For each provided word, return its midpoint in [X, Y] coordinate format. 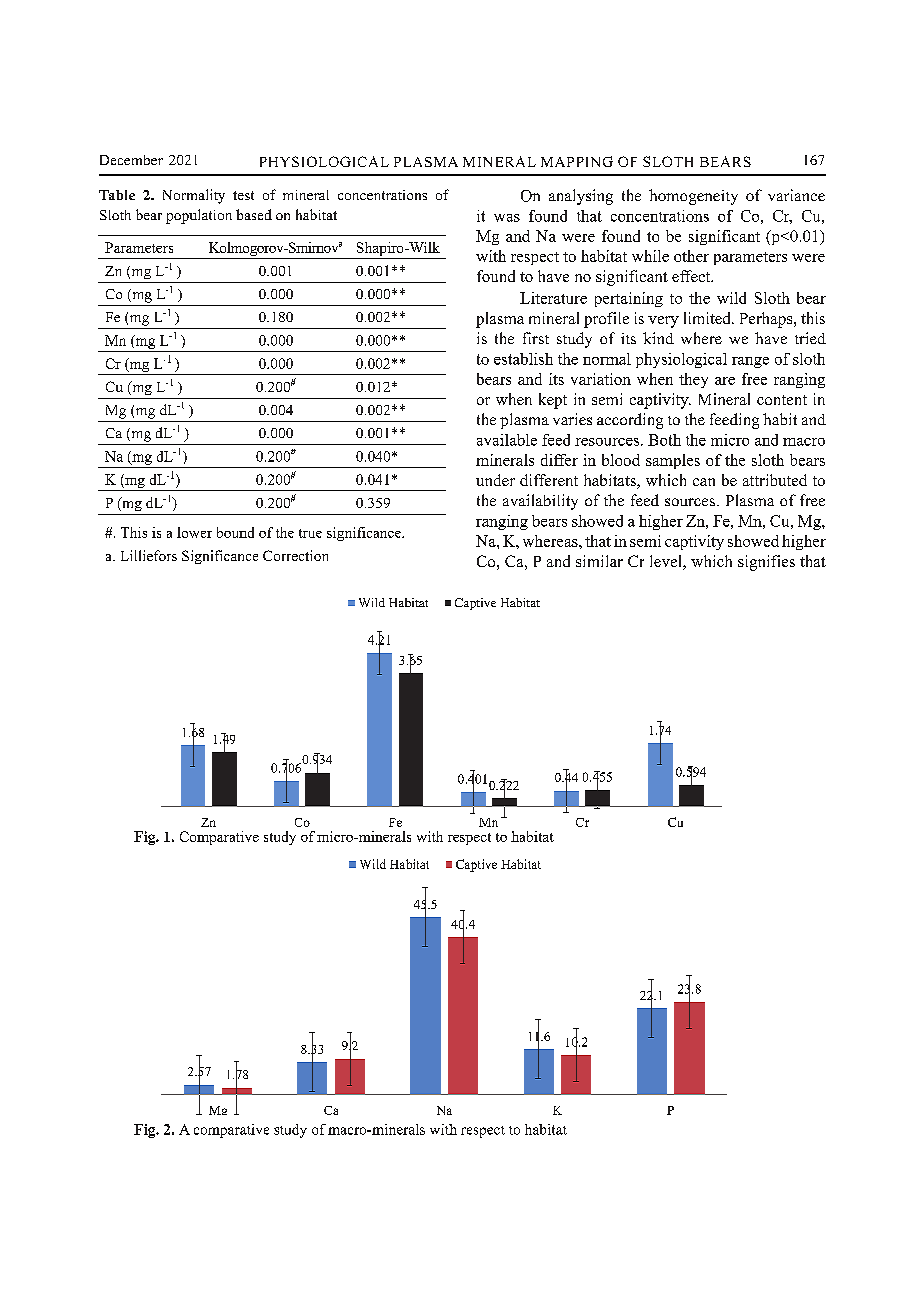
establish [523, 359]
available [507, 440]
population [199, 216]
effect [692, 276]
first [536, 338]
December [131, 160]
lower [194, 532]
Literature [553, 298]
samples [673, 461]
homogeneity [693, 197]
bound [235, 532]
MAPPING [577, 161]
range [750, 362]
